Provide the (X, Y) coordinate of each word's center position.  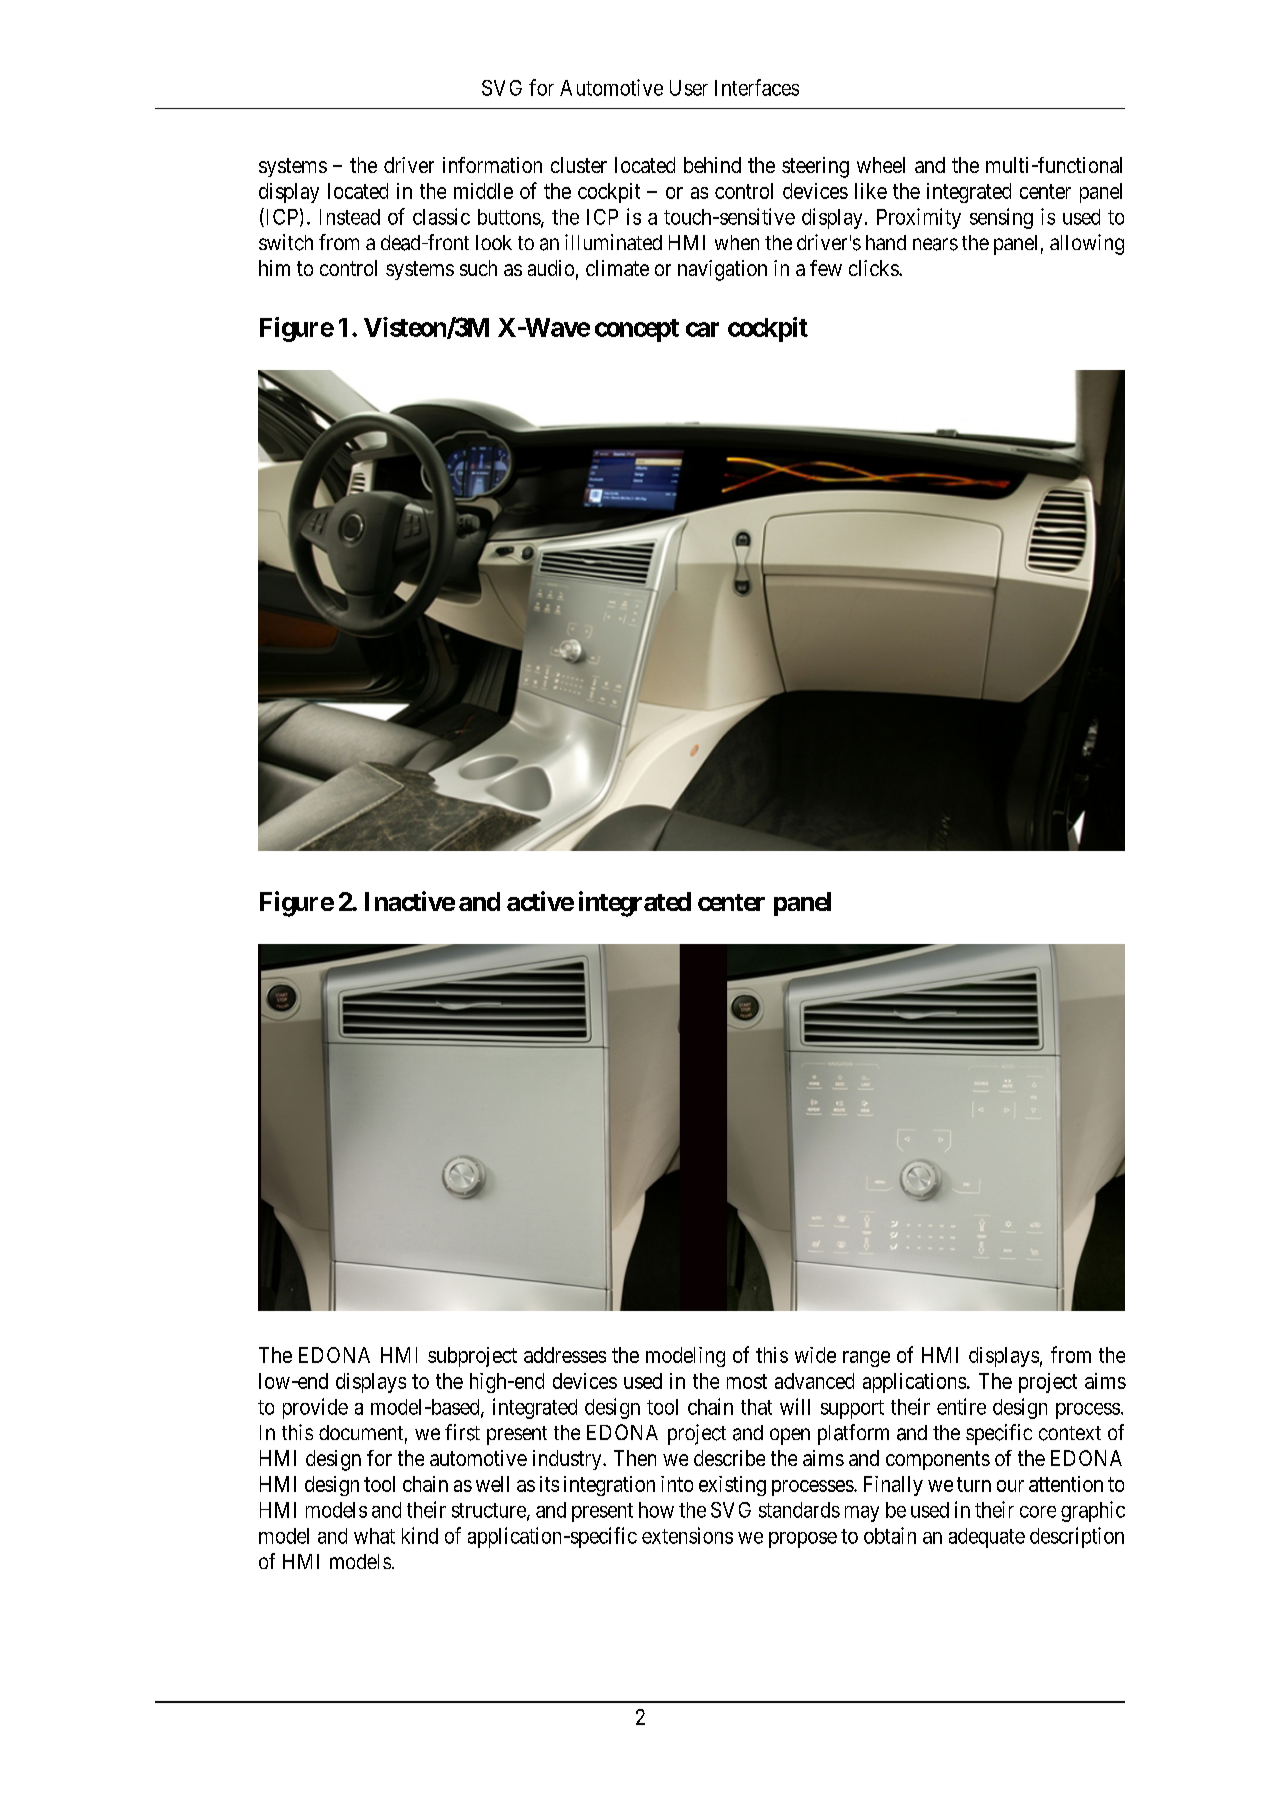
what (374, 1536)
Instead (350, 217)
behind (712, 165)
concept (637, 330)
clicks (874, 268)
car (702, 329)
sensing (1001, 218)
